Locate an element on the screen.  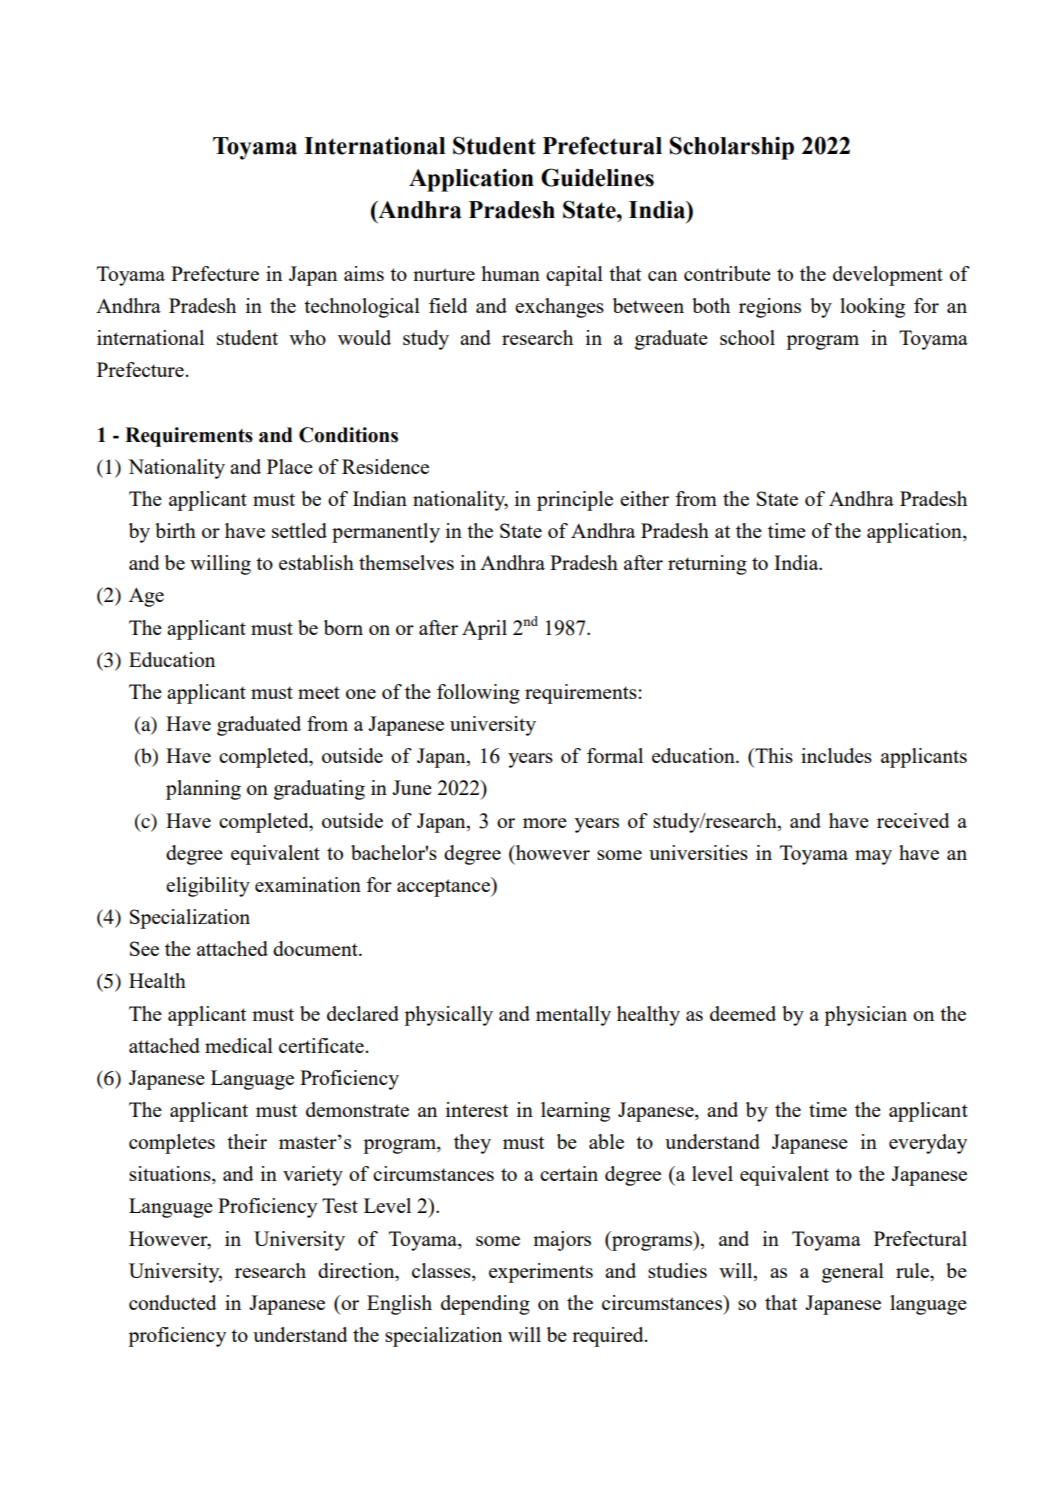
may is located at coordinates (873, 857).
